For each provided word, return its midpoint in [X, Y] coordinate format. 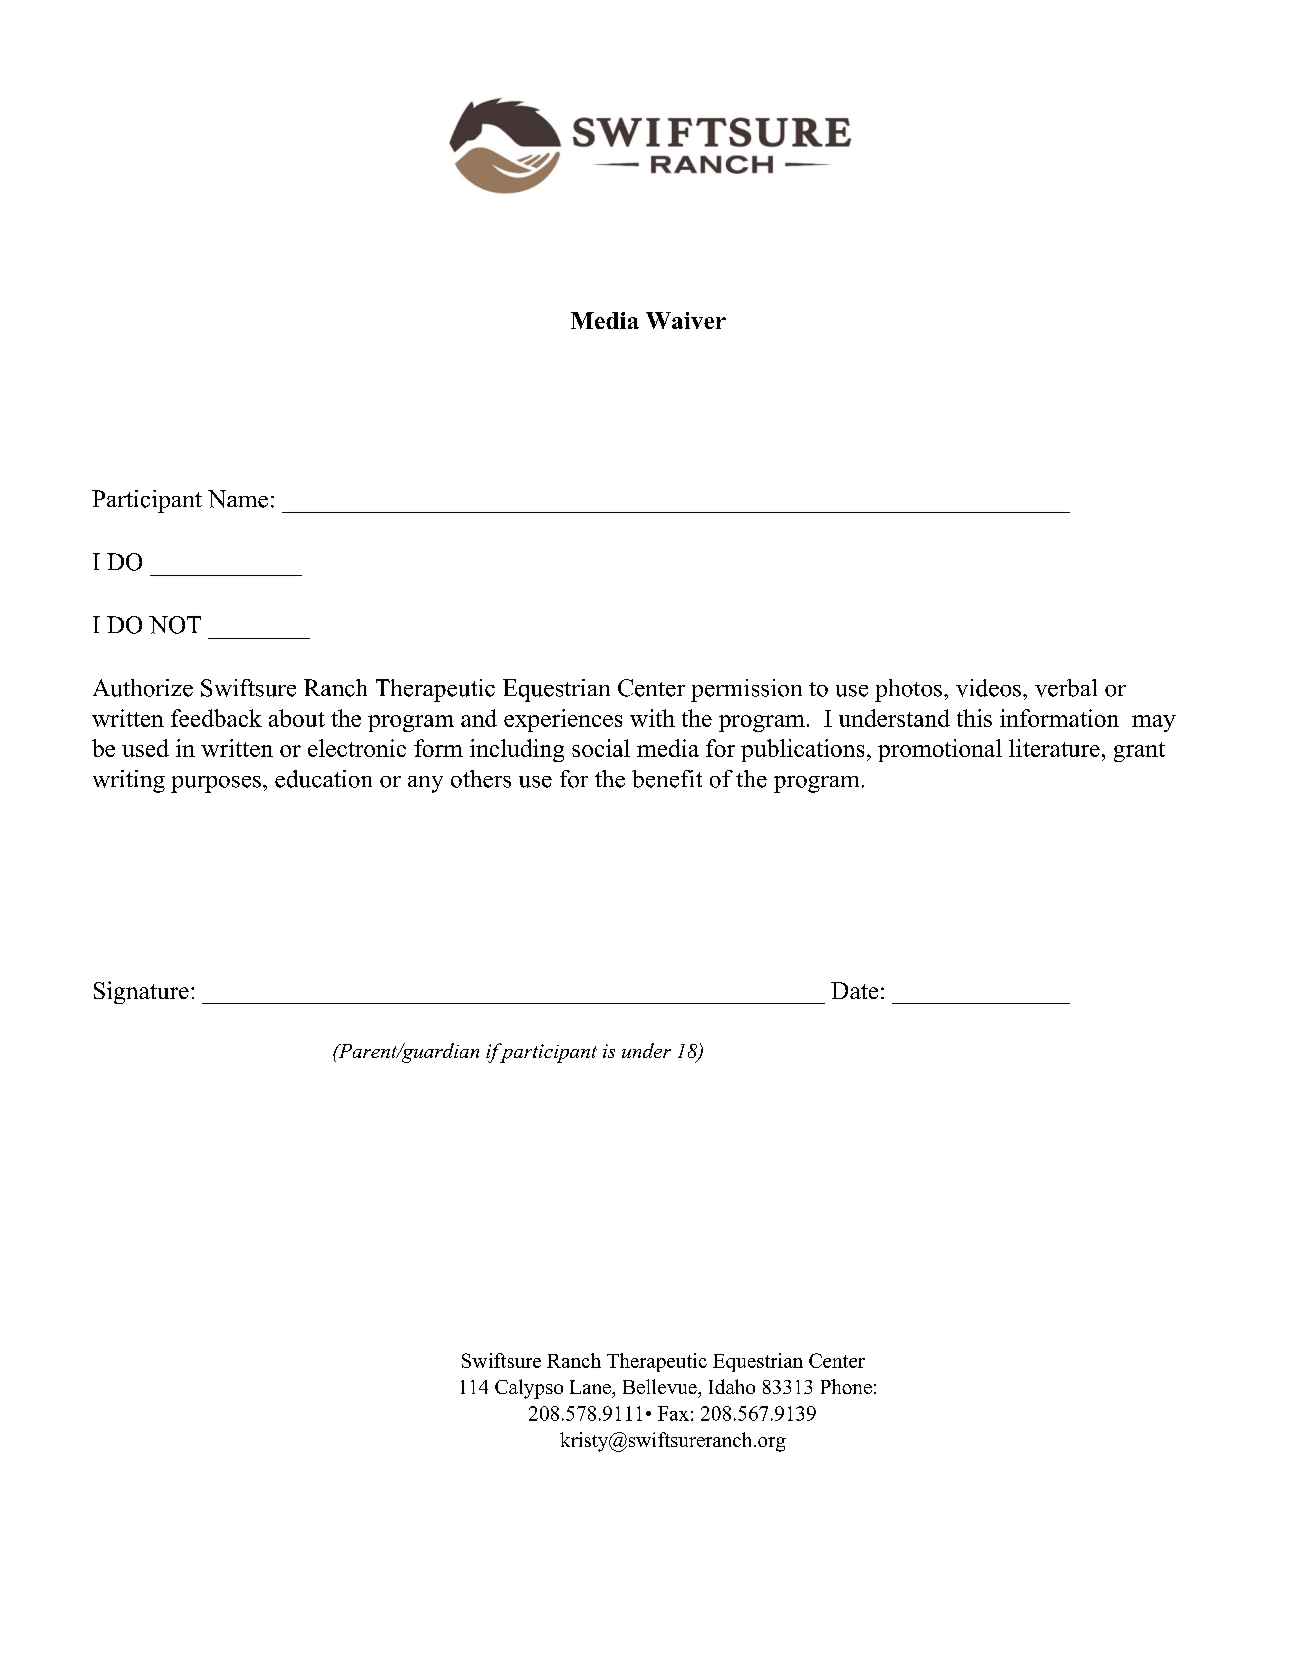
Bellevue [661, 1386]
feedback [216, 718]
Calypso [529, 1389]
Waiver [686, 320]
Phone [846, 1386]
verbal [1066, 688]
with [652, 718]
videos [990, 688]
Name [238, 499]
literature [1054, 748]
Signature [141, 992]
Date [854, 990]
